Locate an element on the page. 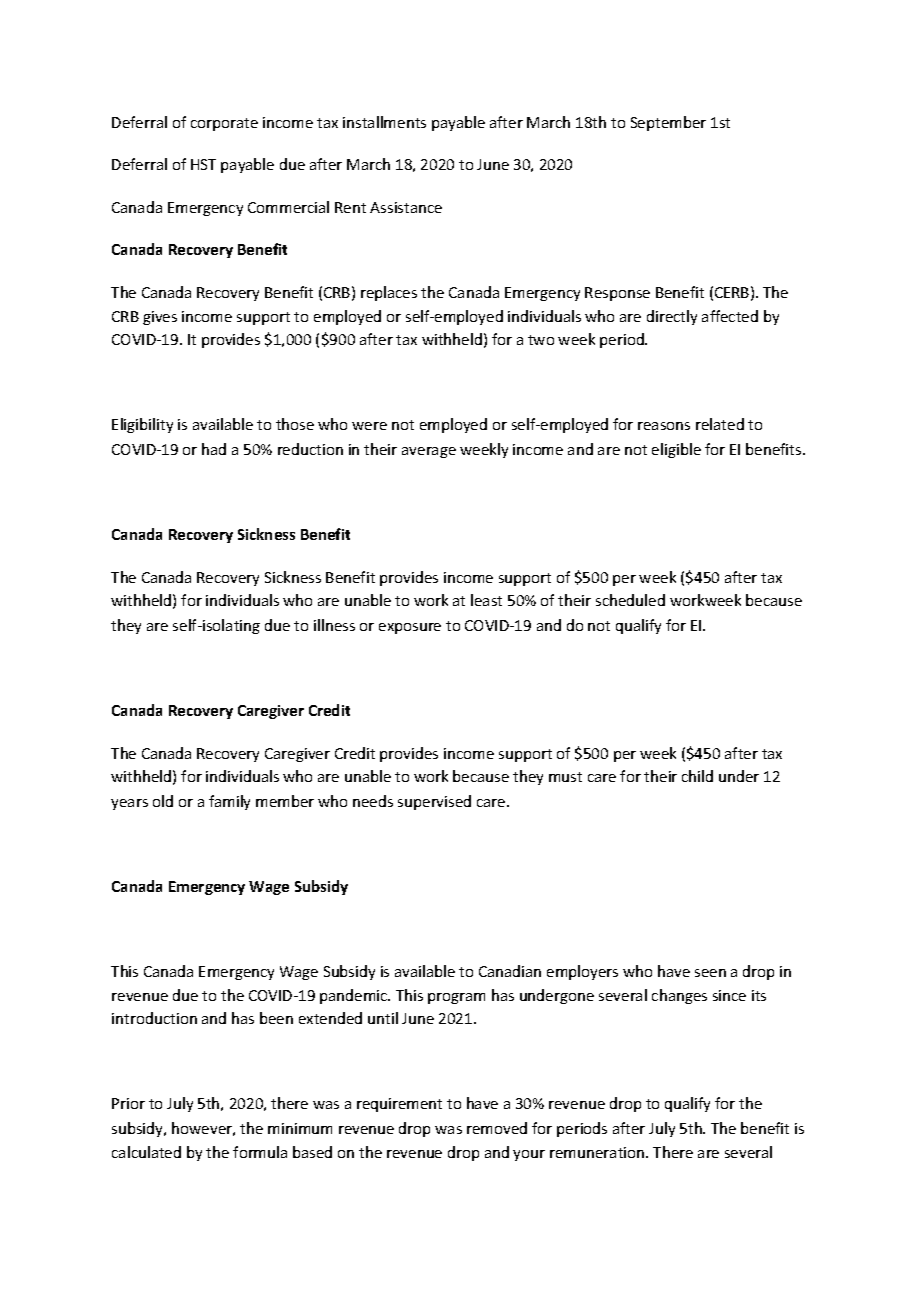 This page has height=1308, width=924. supervised is located at coordinates (434, 802).
